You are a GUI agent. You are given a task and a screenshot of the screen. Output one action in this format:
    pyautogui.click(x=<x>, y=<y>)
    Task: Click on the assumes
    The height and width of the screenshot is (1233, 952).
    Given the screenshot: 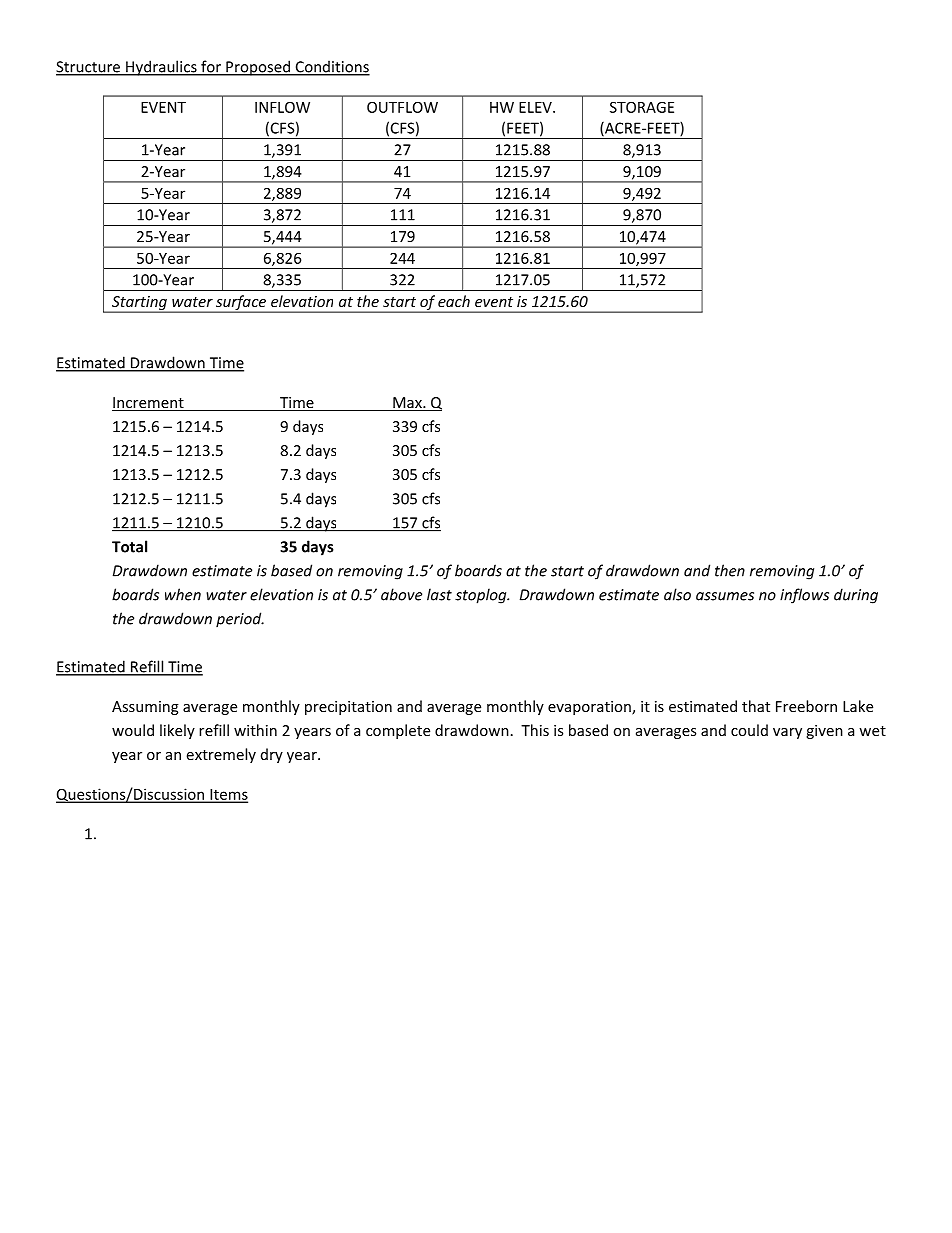 What is the action you would take?
    pyautogui.click(x=725, y=596)
